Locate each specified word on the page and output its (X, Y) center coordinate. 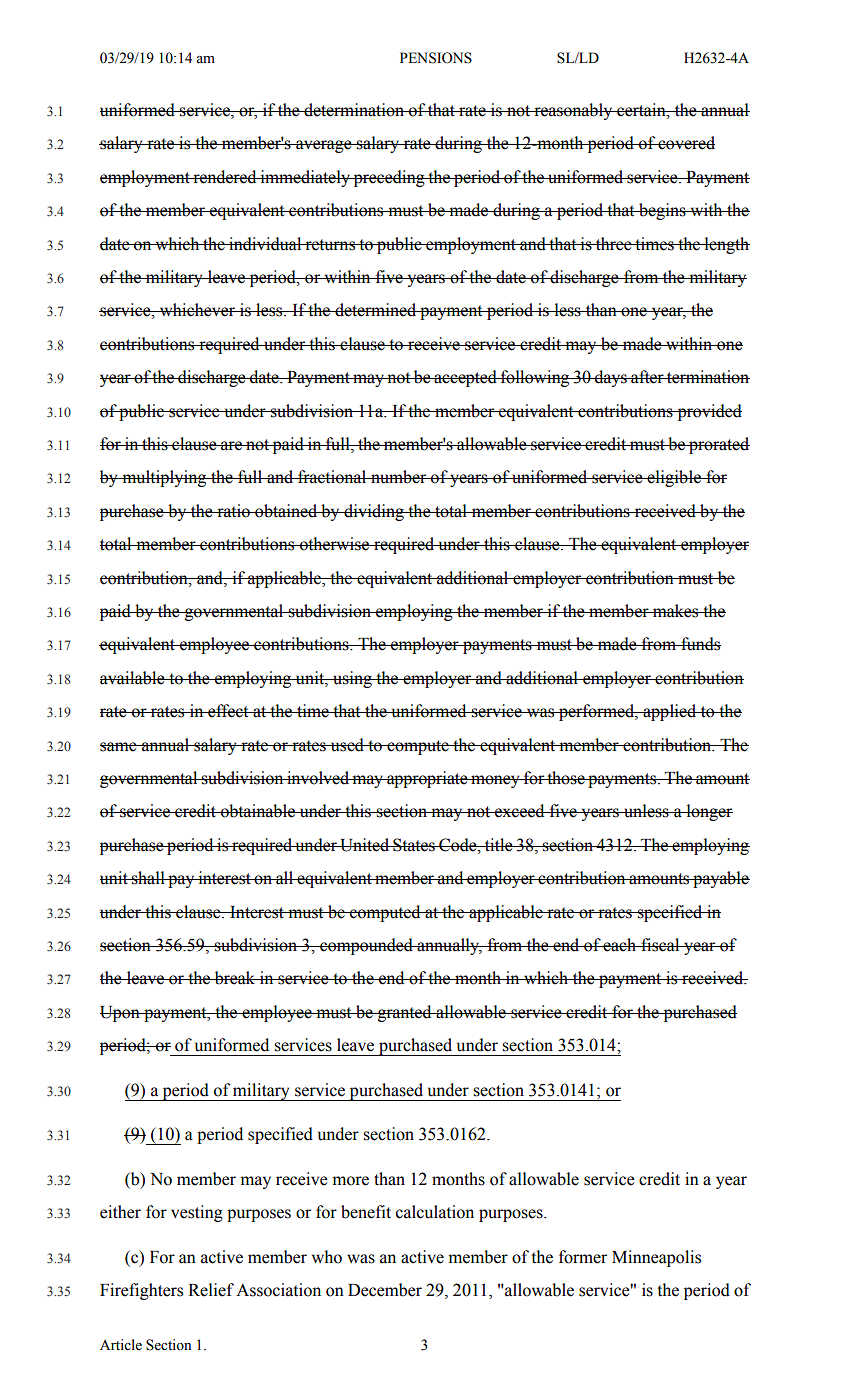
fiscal (660, 945)
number (399, 477)
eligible (674, 478)
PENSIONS (436, 58)
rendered (225, 177)
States (414, 845)
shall (148, 878)
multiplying (164, 478)
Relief (211, 1290)
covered (685, 143)
